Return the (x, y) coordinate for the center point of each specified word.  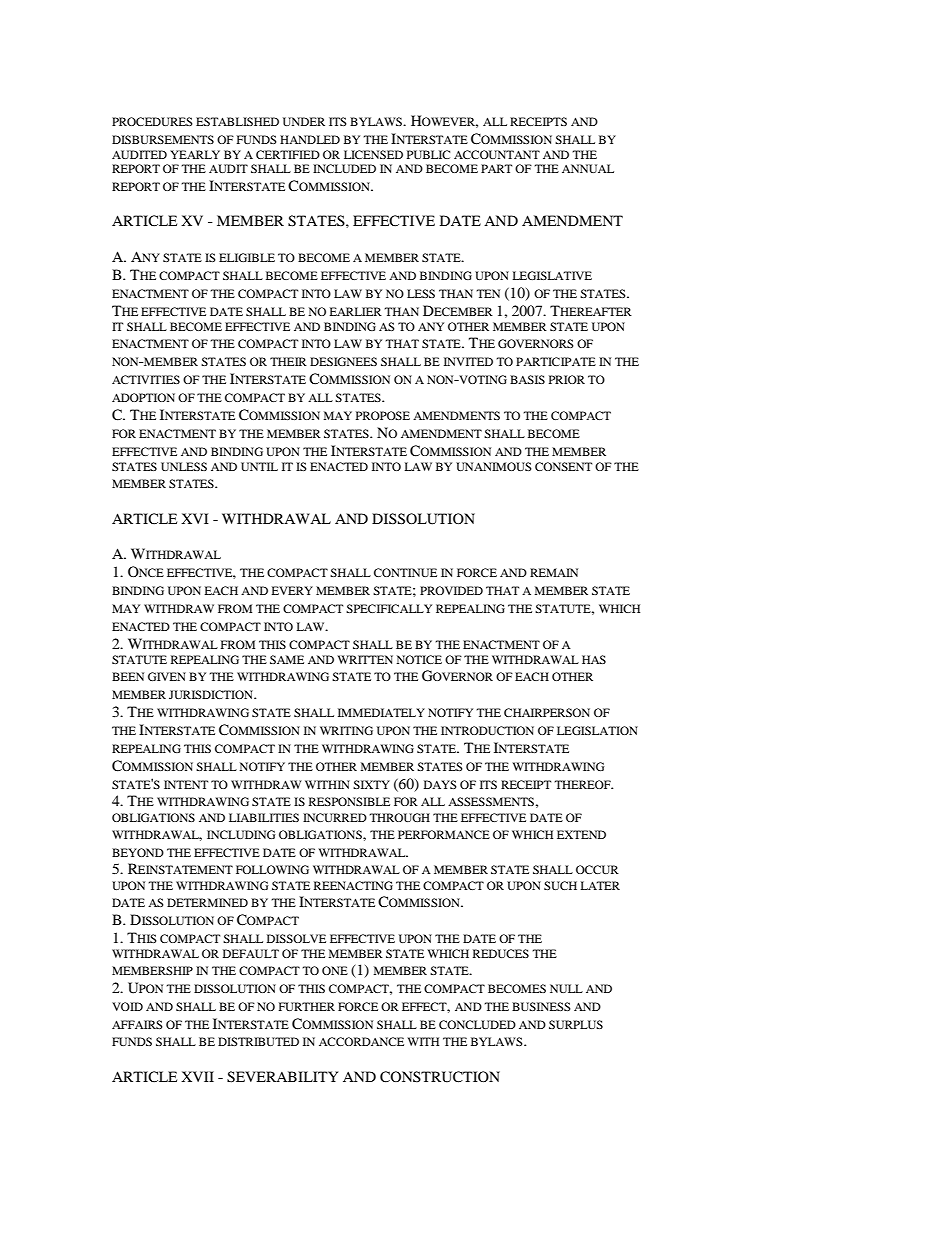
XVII (197, 1076)
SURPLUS (576, 1024)
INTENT (186, 784)
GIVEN (167, 676)
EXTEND (581, 834)
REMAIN (554, 572)
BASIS (527, 379)
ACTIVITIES (146, 379)
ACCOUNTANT (497, 154)
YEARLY (195, 154)
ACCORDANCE (361, 1041)
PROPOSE (383, 415)
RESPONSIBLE (349, 801)
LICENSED (373, 154)
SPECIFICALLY (389, 608)
